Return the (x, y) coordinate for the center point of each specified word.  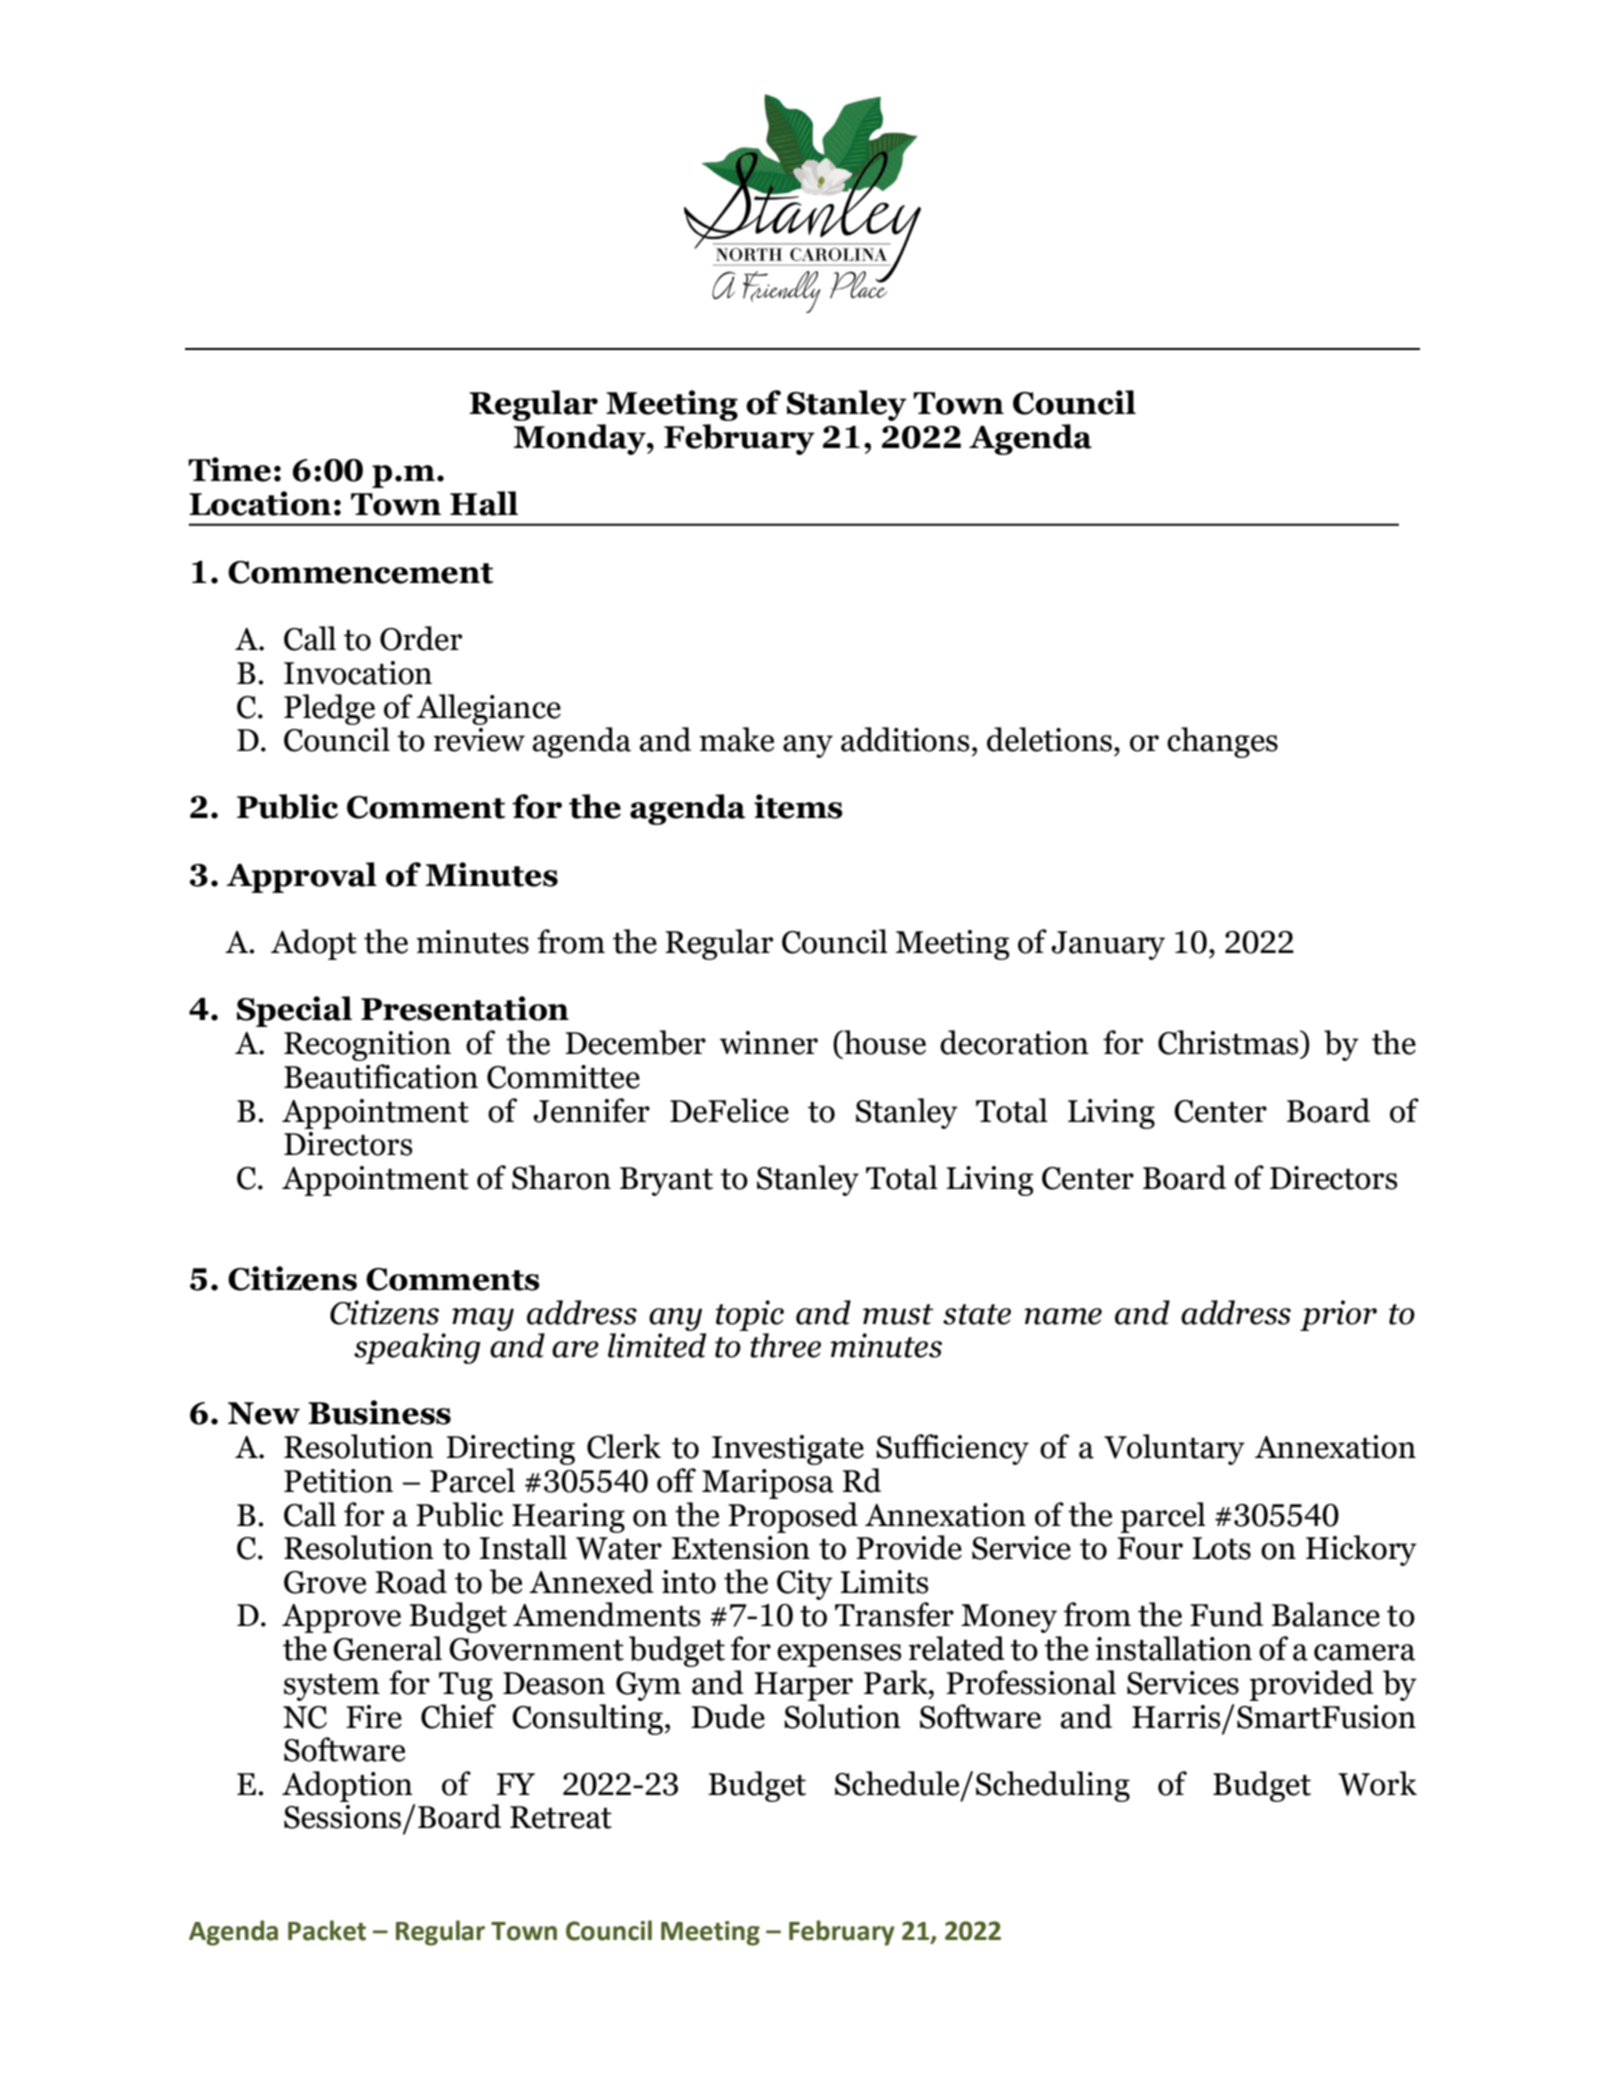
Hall (484, 503)
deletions (1049, 739)
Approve (341, 1618)
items (798, 806)
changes (1222, 742)
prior (1338, 1315)
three (785, 1345)
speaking (417, 1348)
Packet (327, 1930)
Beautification (381, 1076)
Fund (1226, 1614)
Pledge (329, 709)
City (805, 1585)
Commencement (360, 572)
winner (769, 1043)
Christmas (1229, 1042)
